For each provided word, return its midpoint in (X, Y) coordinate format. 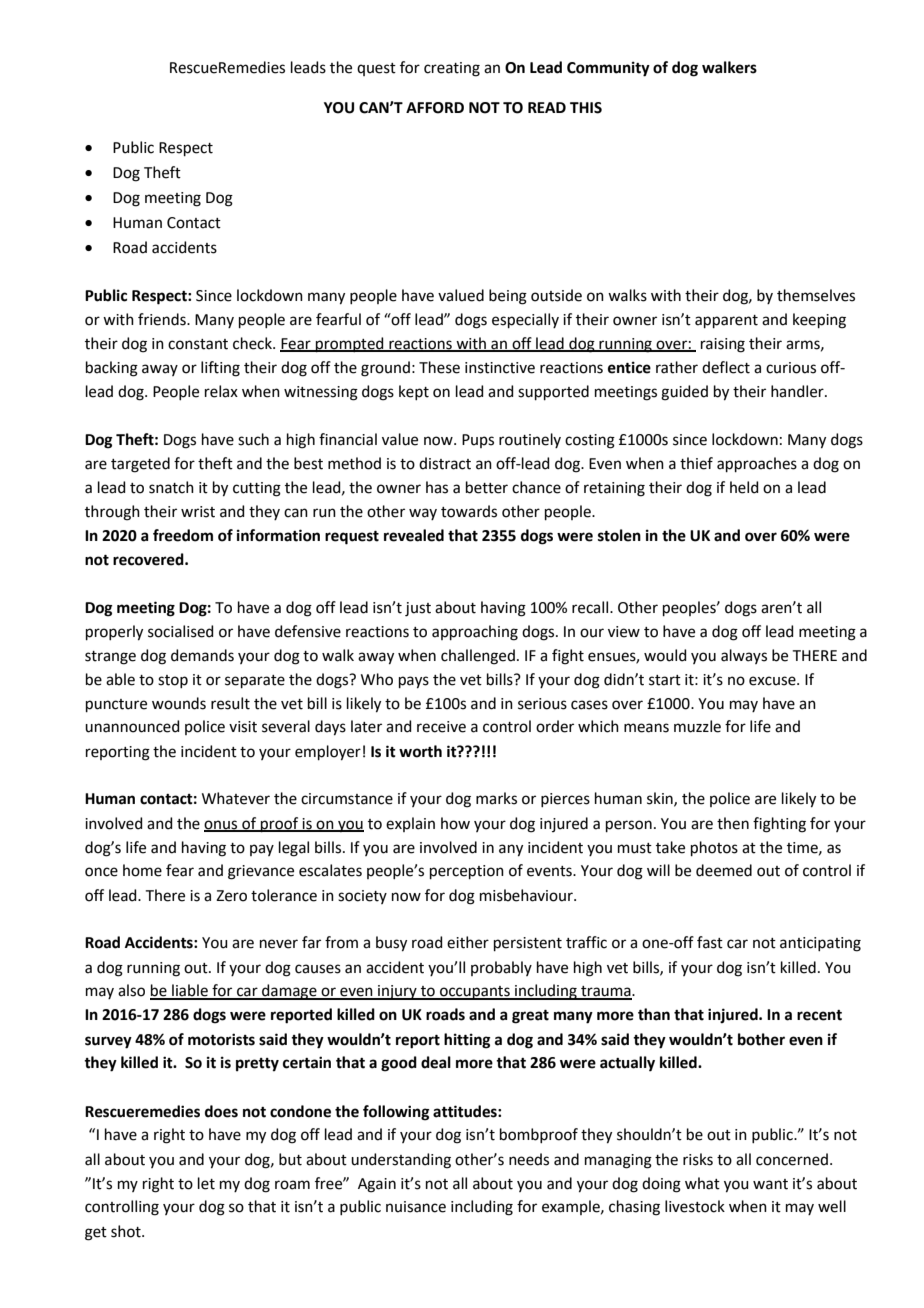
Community (608, 69)
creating (452, 69)
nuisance (416, 1207)
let (206, 1183)
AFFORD (435, 108)
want (770, 1184)
